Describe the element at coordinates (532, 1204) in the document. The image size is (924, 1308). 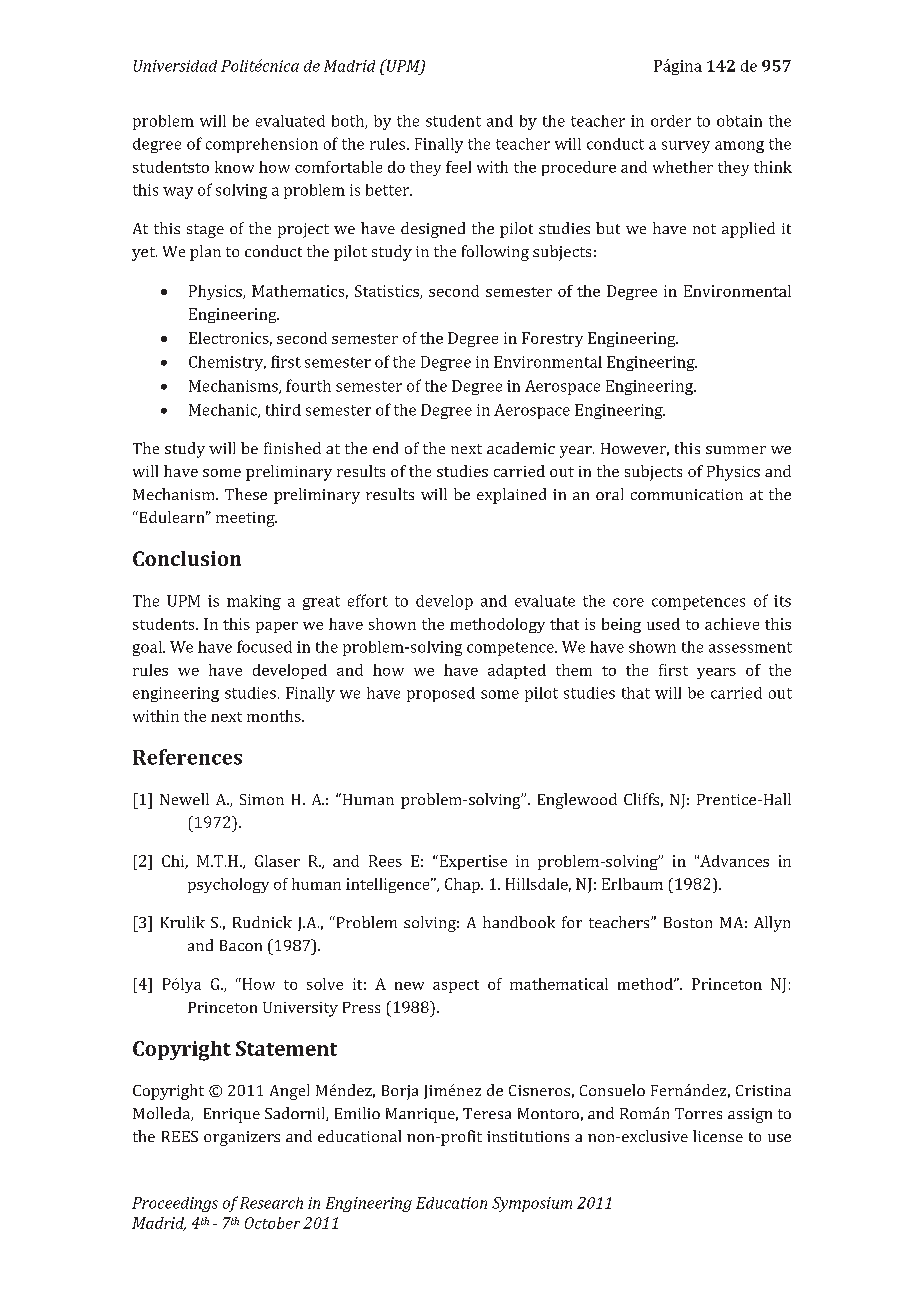
I see `Symposium` at that location.
